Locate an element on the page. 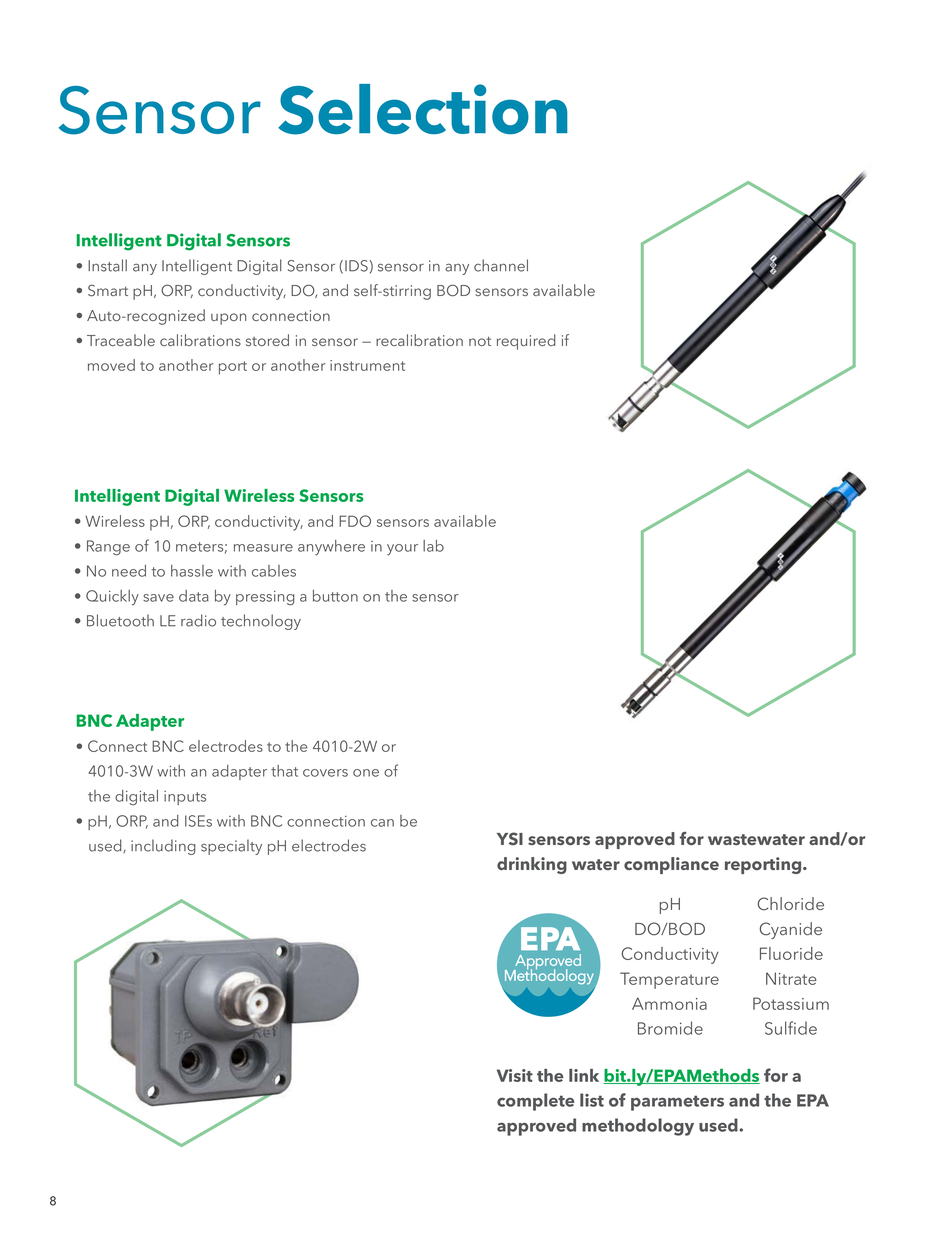 This document has width=952, height=1233. including is located at coordinates (163, 847).
